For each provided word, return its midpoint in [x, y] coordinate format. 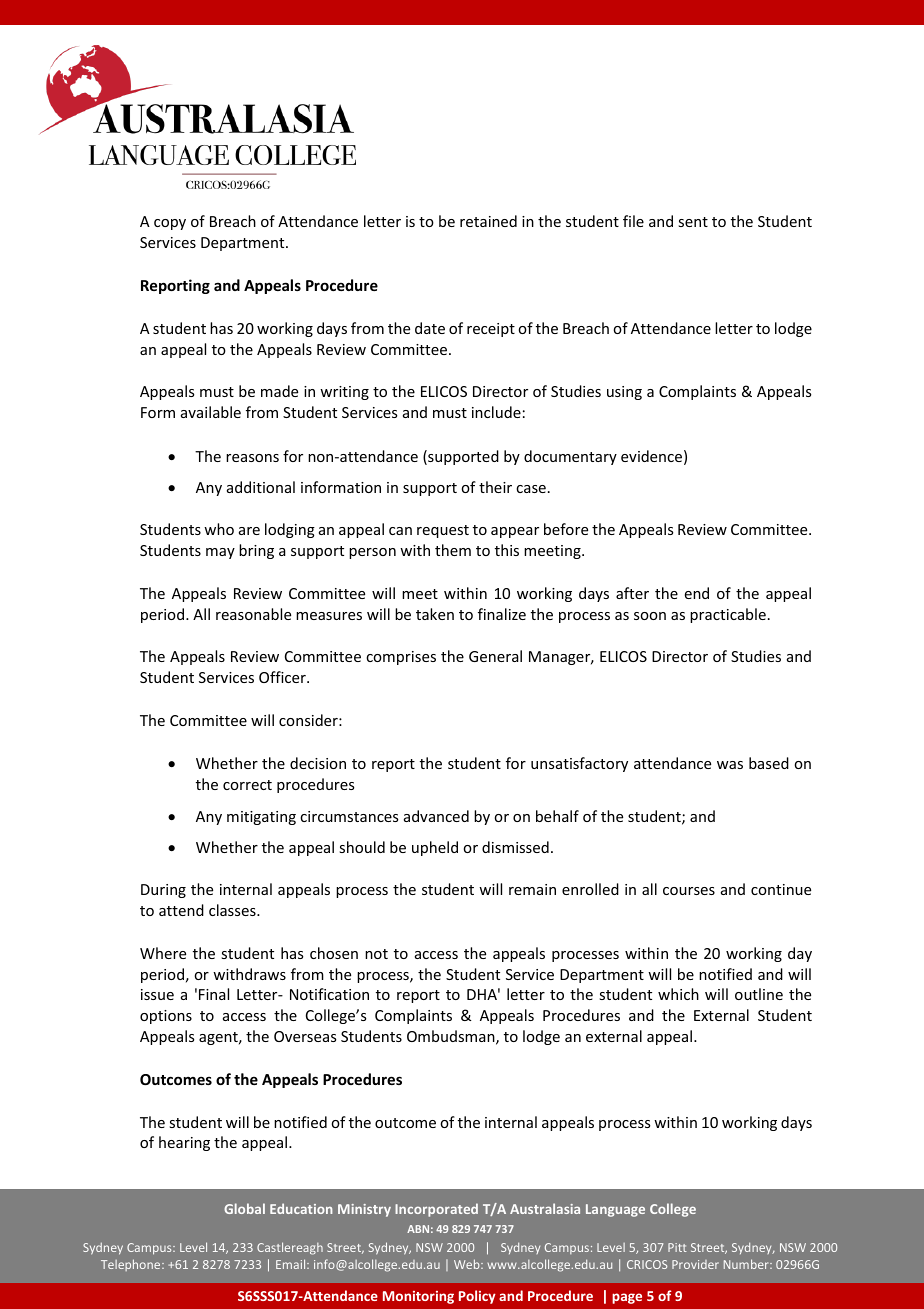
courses [689, 891]
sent [693, 222]
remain [532, 889]
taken [435, 614]
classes [233, 910]
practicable [728, 615]
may [220, 553]
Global [244, 1208]
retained [488, 221]
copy [170, 224]
